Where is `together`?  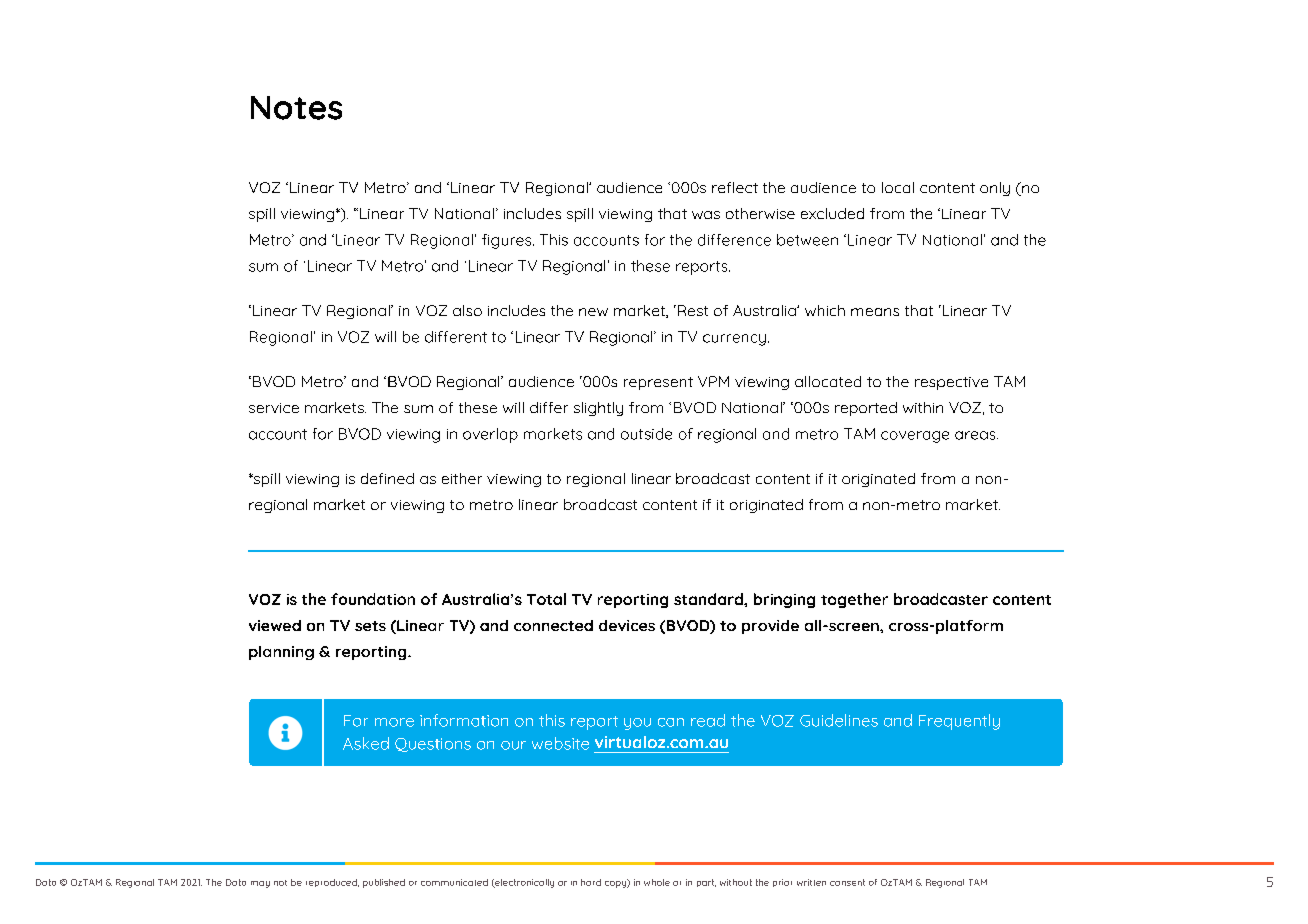
together is located at coordinates (854, 600).
